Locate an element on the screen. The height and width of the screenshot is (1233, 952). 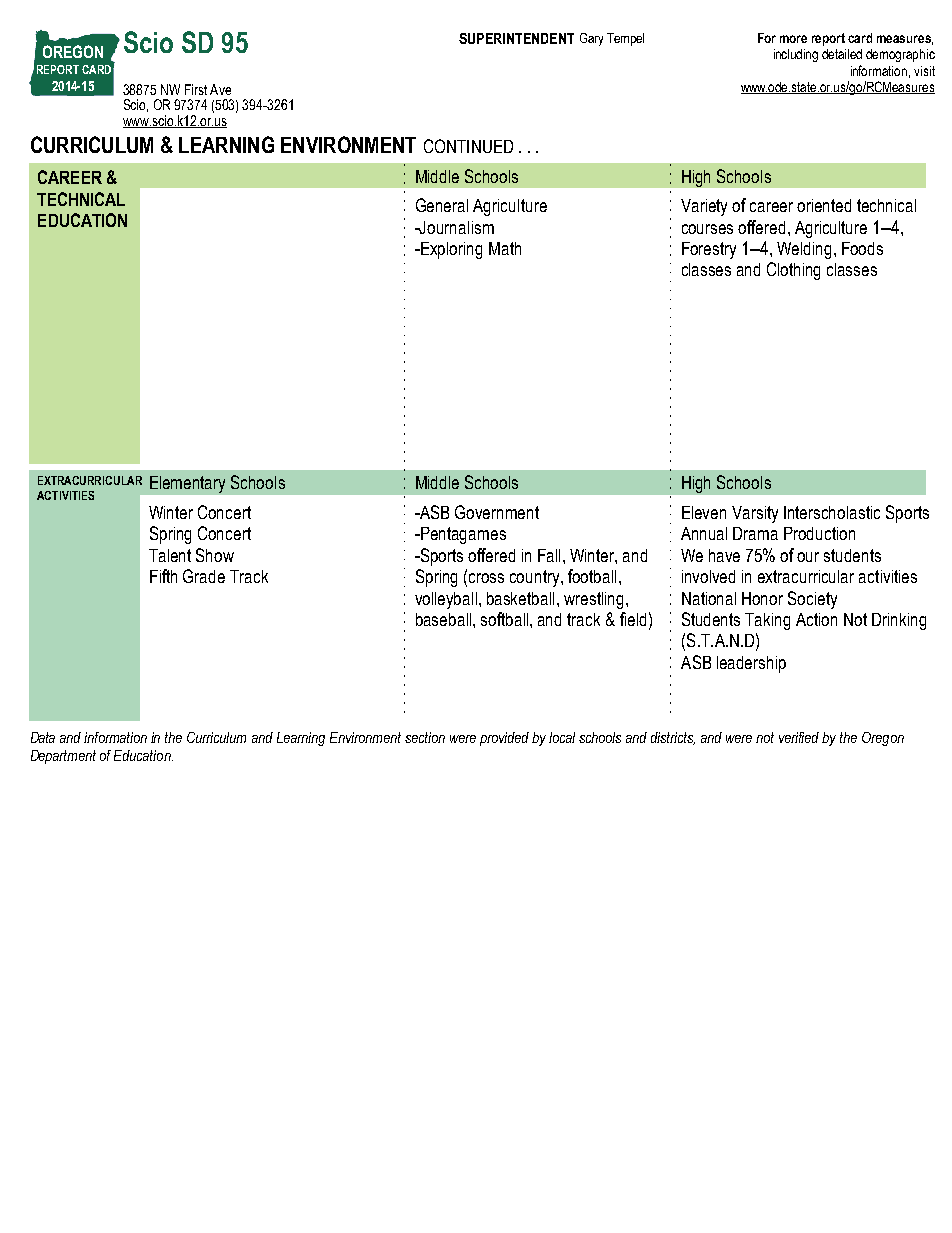
Varsity is located at coordinates (755, 514).
